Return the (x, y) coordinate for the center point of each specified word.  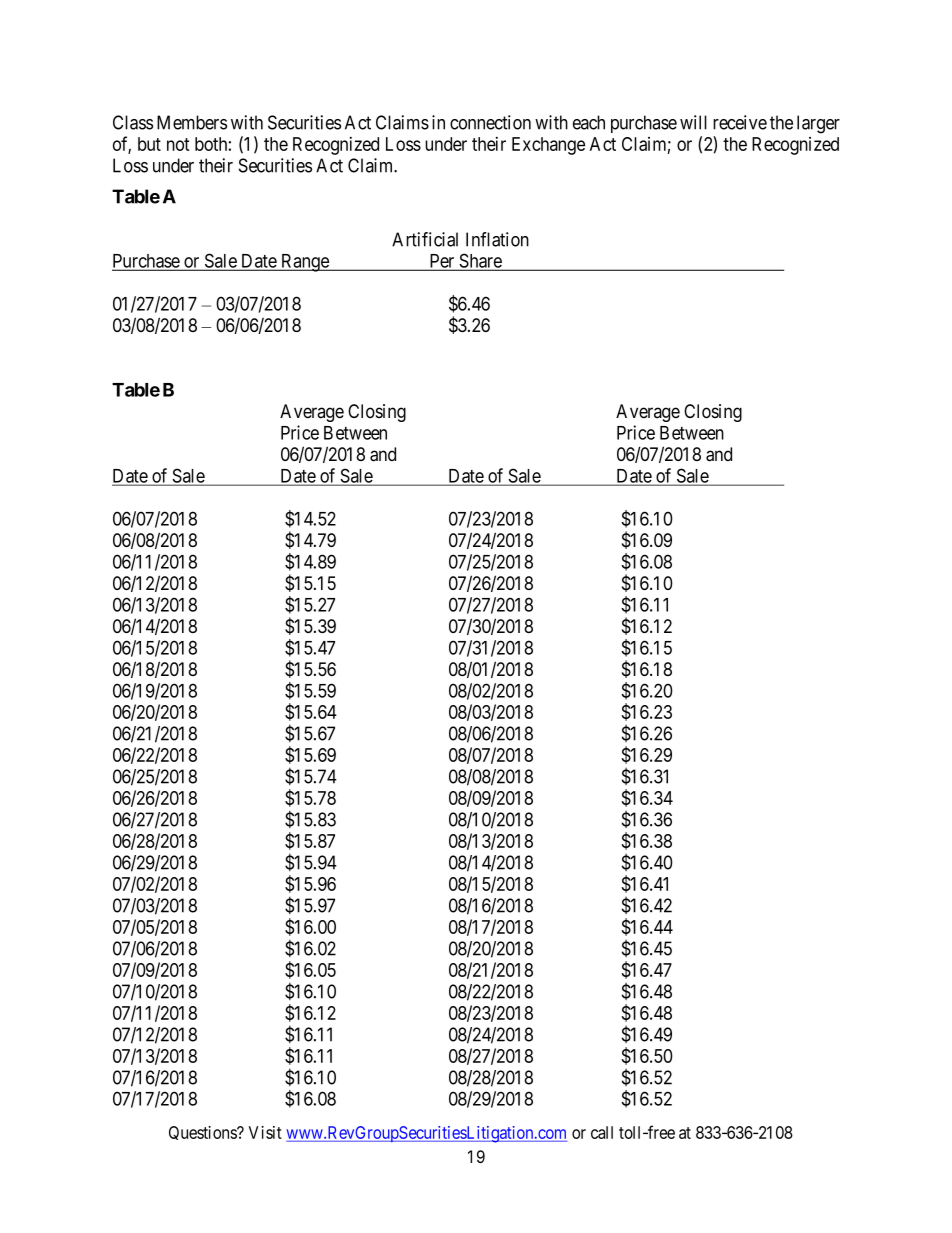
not (178, 144)
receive (740, 122)
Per (442, 262)
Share (480, 261)
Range (305, 263)
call (602, 1132)
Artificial (425, 239)
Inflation (497, 239)
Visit (265, 1132)
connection (490, 122)
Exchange (548, 146)
